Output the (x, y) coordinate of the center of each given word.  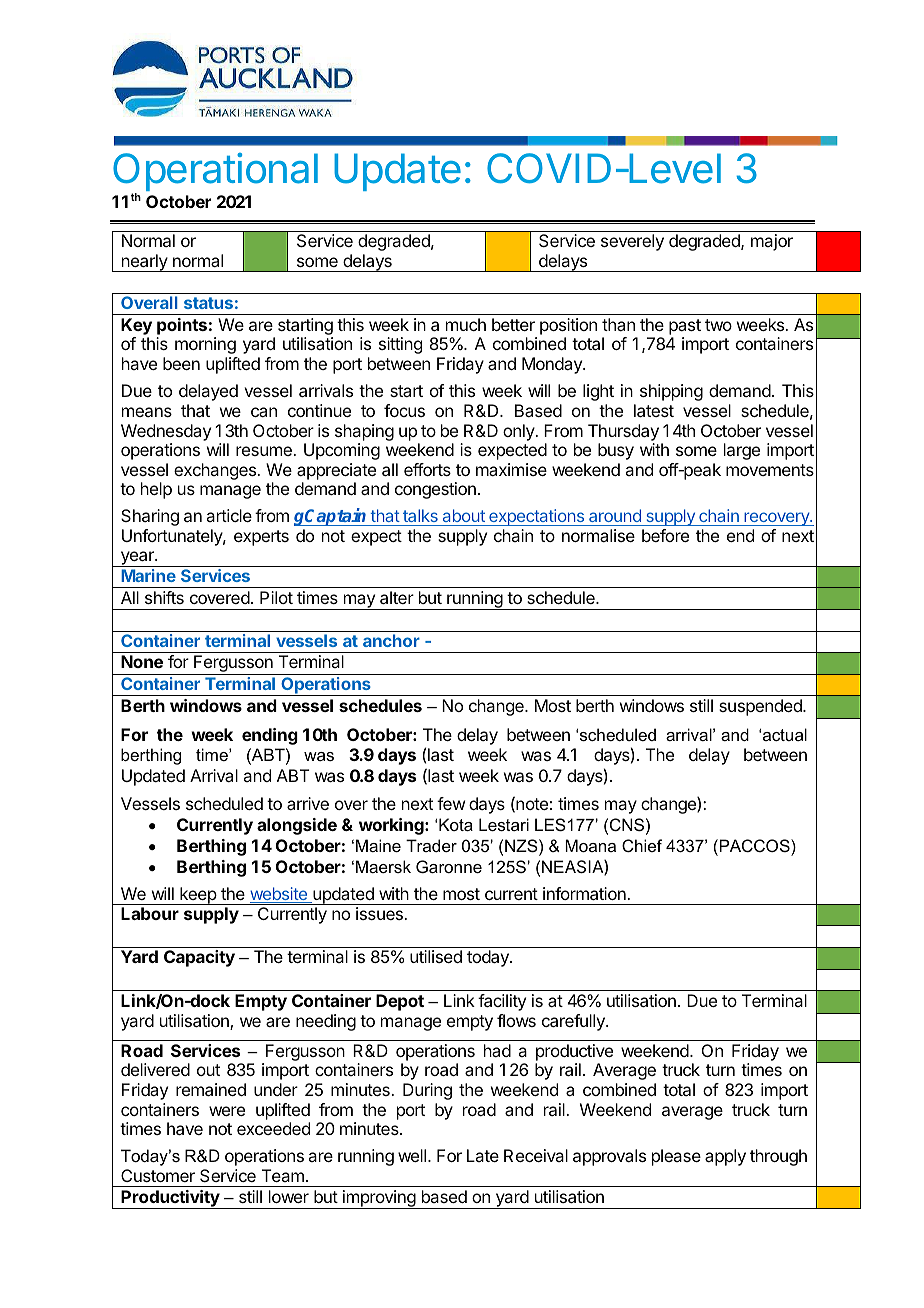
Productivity (170, 1199)
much (466, 324)
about (463, 517)
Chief (642, 845)
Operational (215, 173)
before (665, 535)
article (229, 515)
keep (198, 896)
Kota (456, 824)
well (413, 1155)
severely (632, 242)
